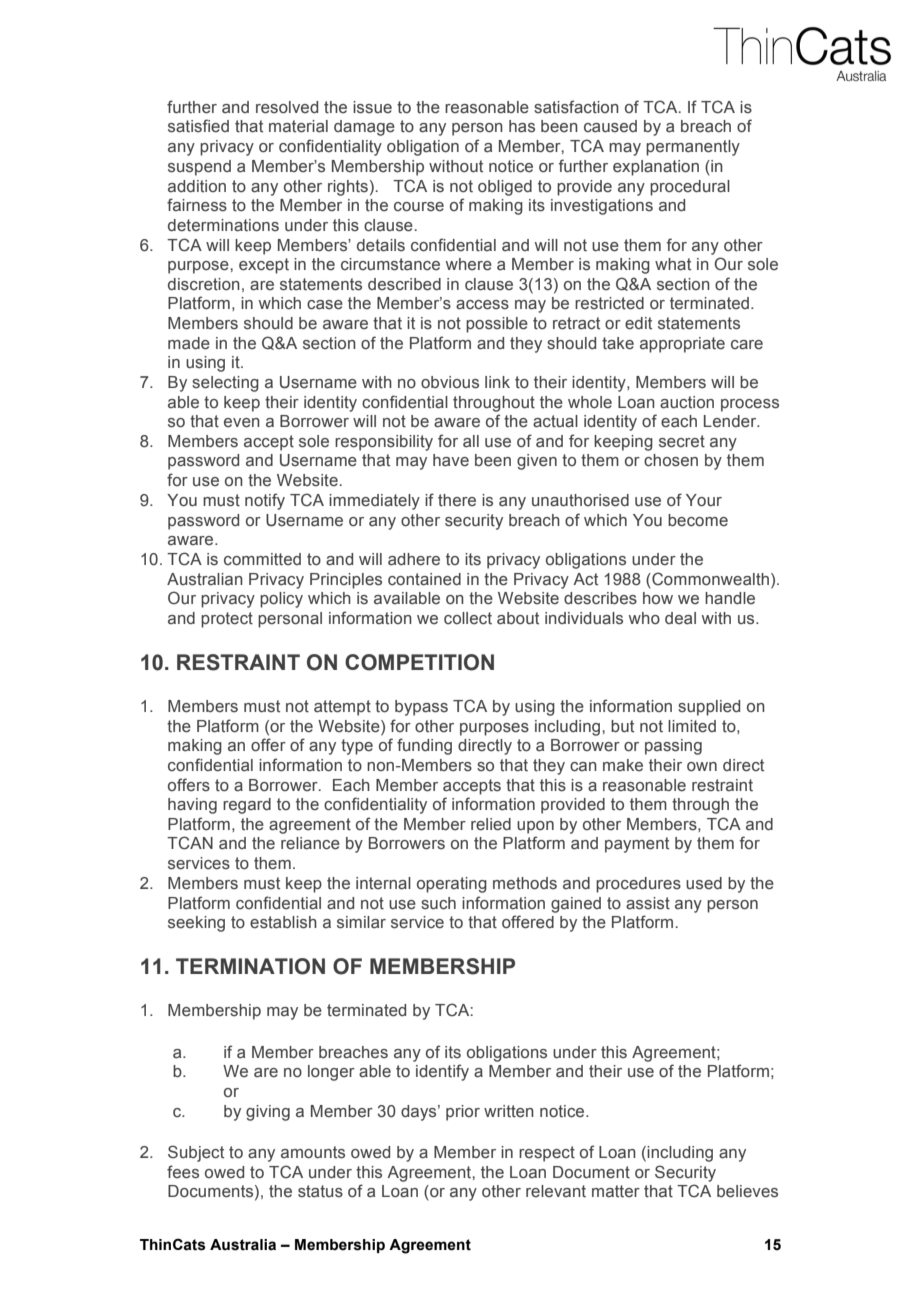 The height and width of the screenshot is (1308, 924). I want to click on obvious, so click(450, 382).
